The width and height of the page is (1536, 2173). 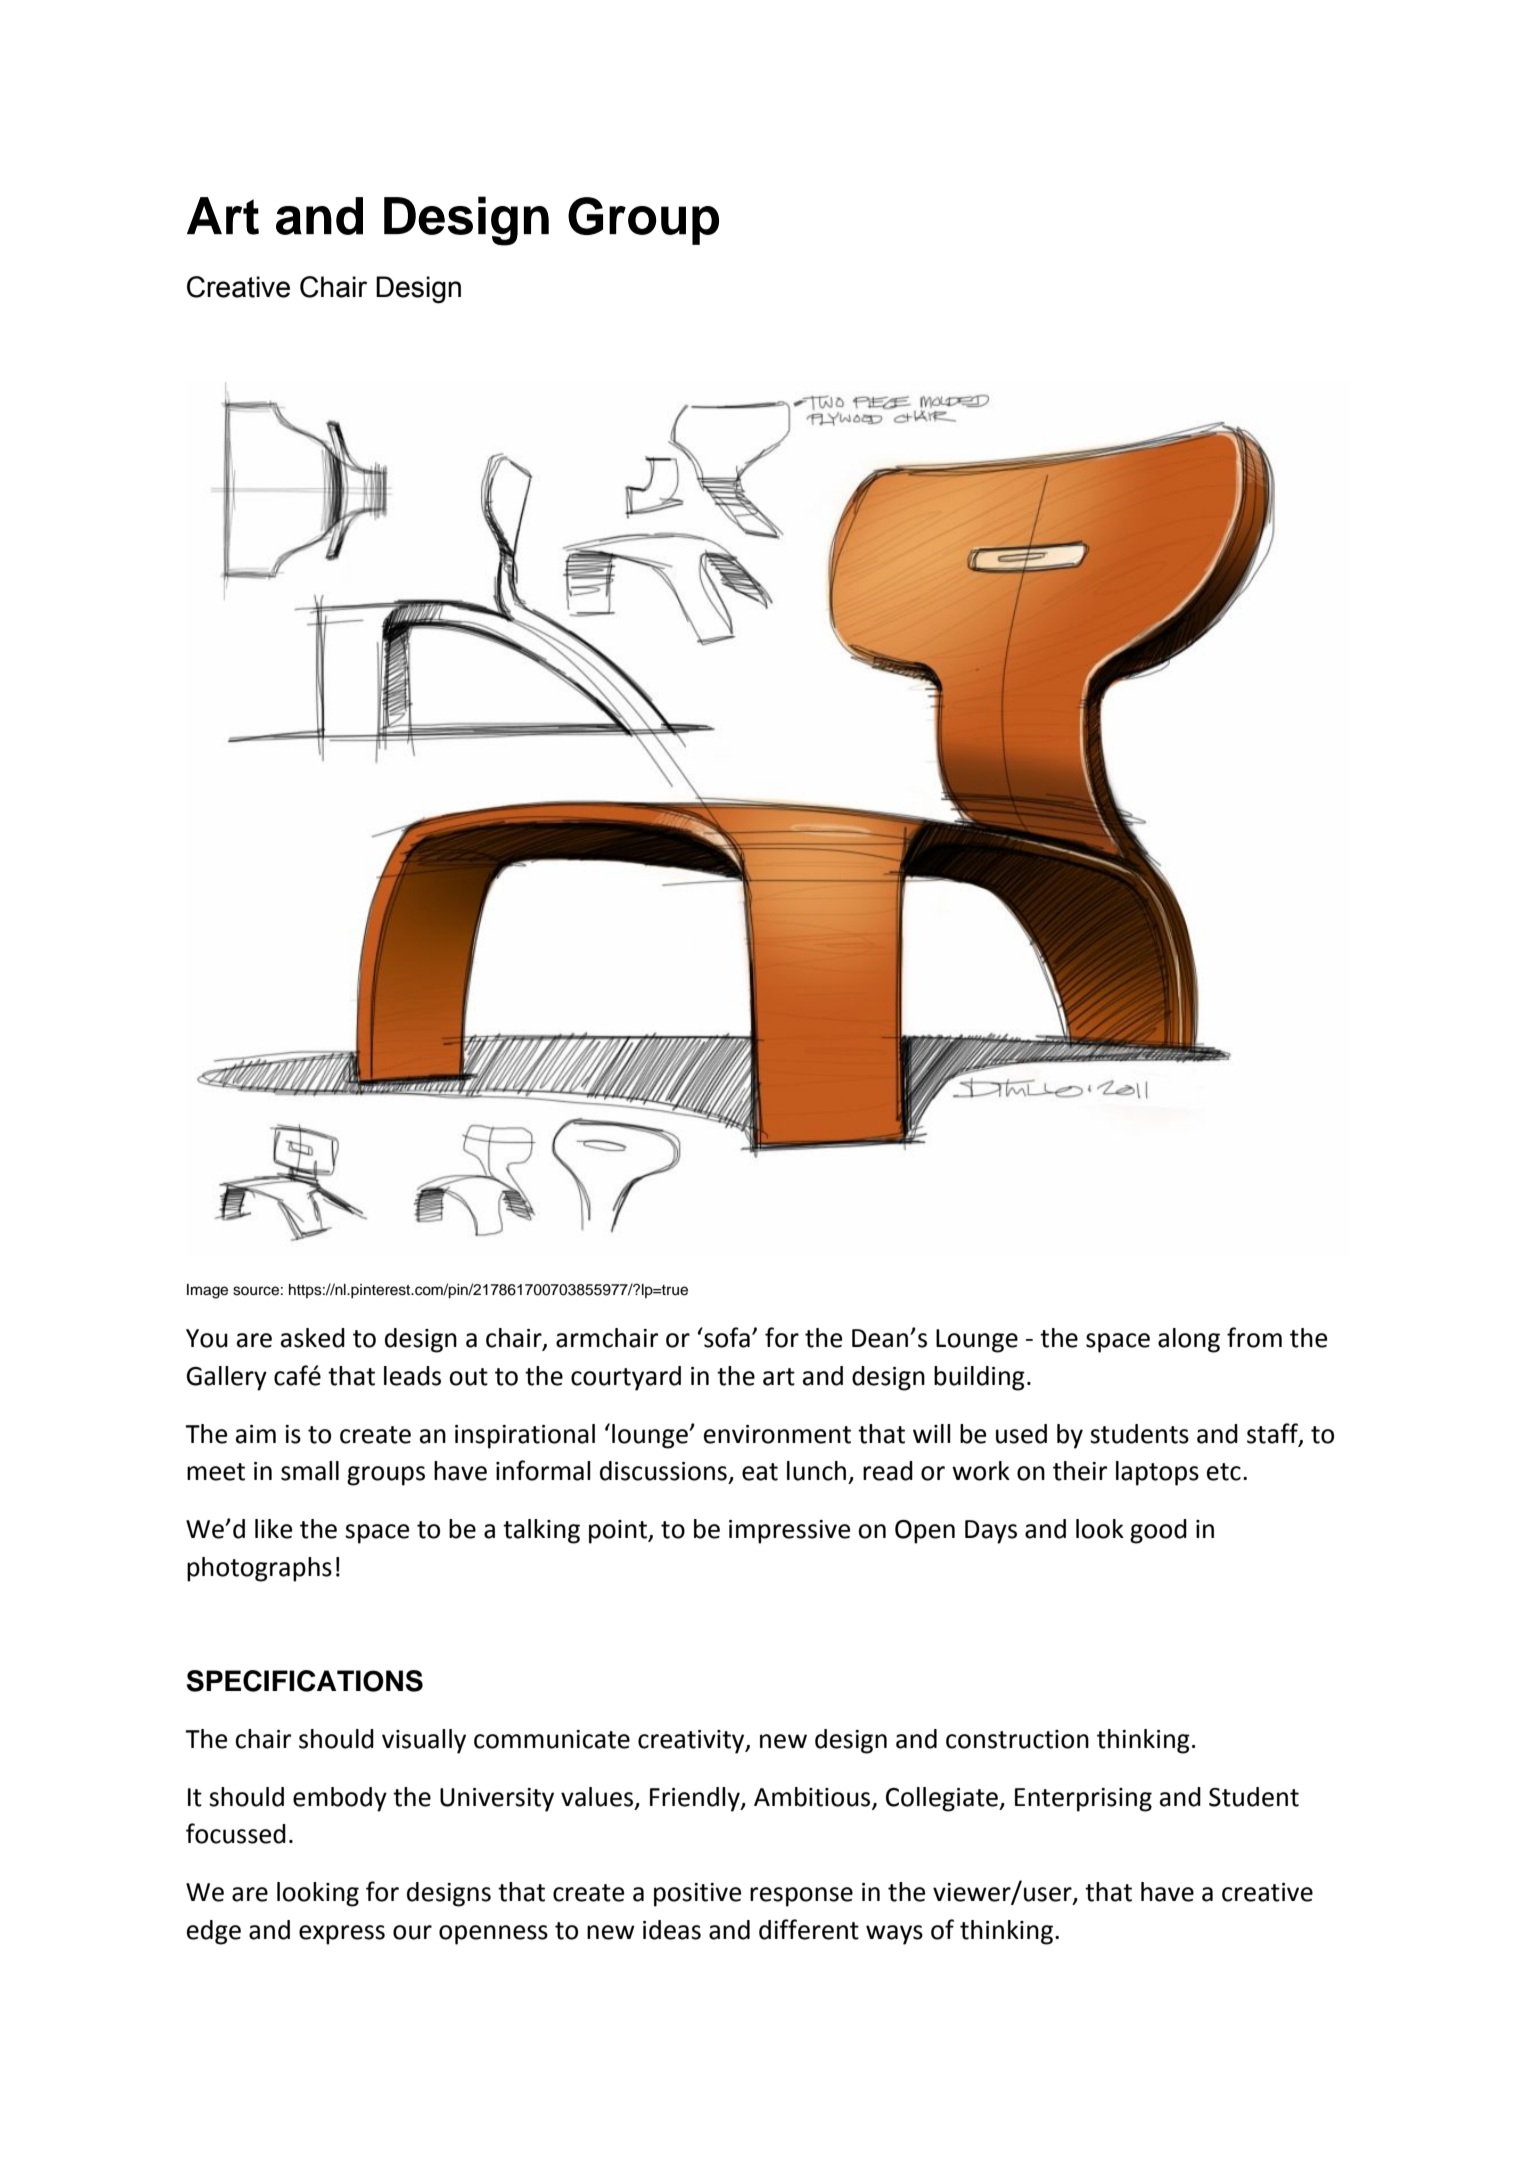 What do you see at coordinates (894, 1935) in the page?
I see `ways` at bounding box center [894, 1935].
